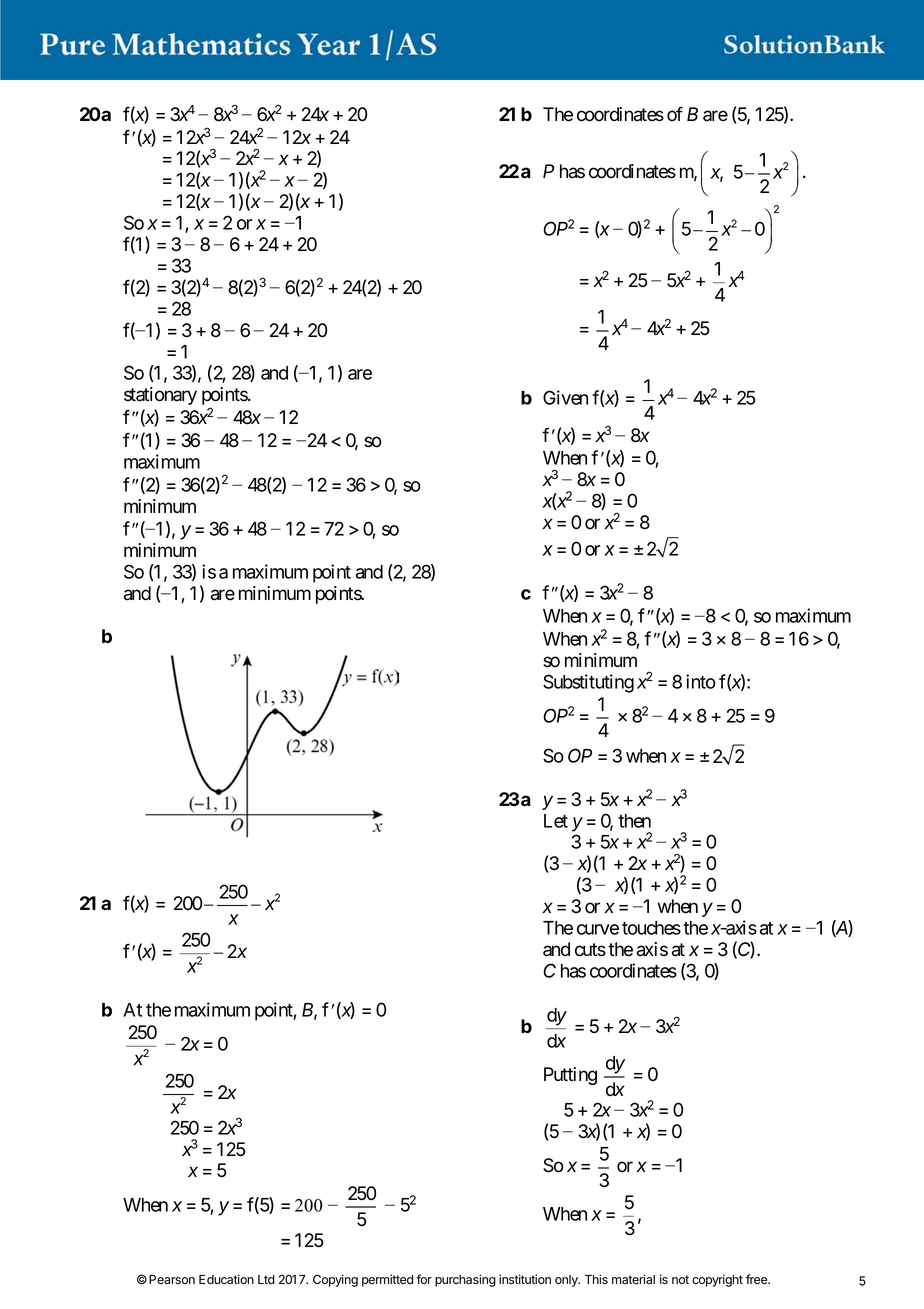 The width and height of the screenshot is (924, 1309). What do you see at coordinates (556, 821) in the screenshot?
I see `Let` at bounding box center [556, 821].
